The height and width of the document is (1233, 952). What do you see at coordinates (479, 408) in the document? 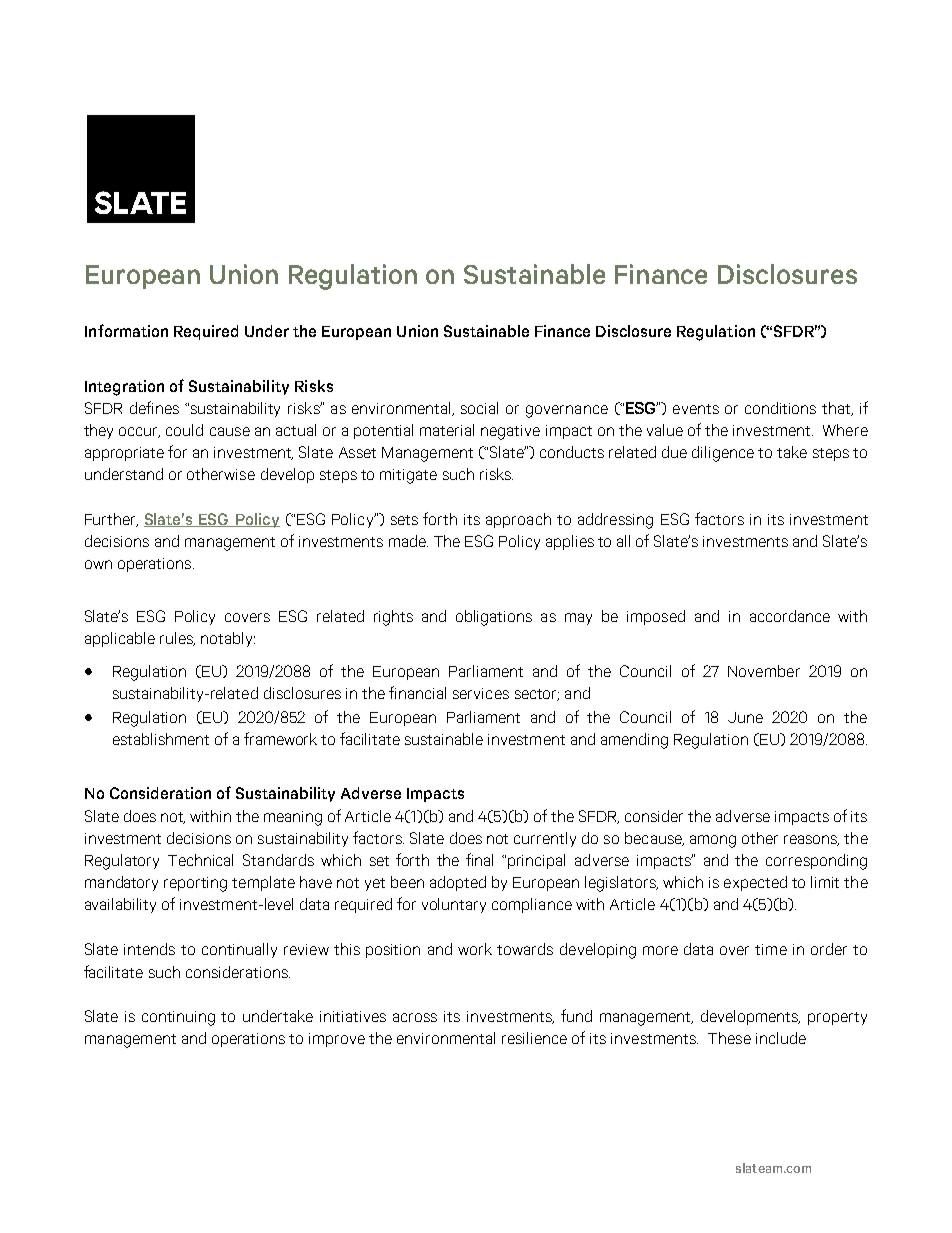
I see `social` at bounding box center [479, 408].
